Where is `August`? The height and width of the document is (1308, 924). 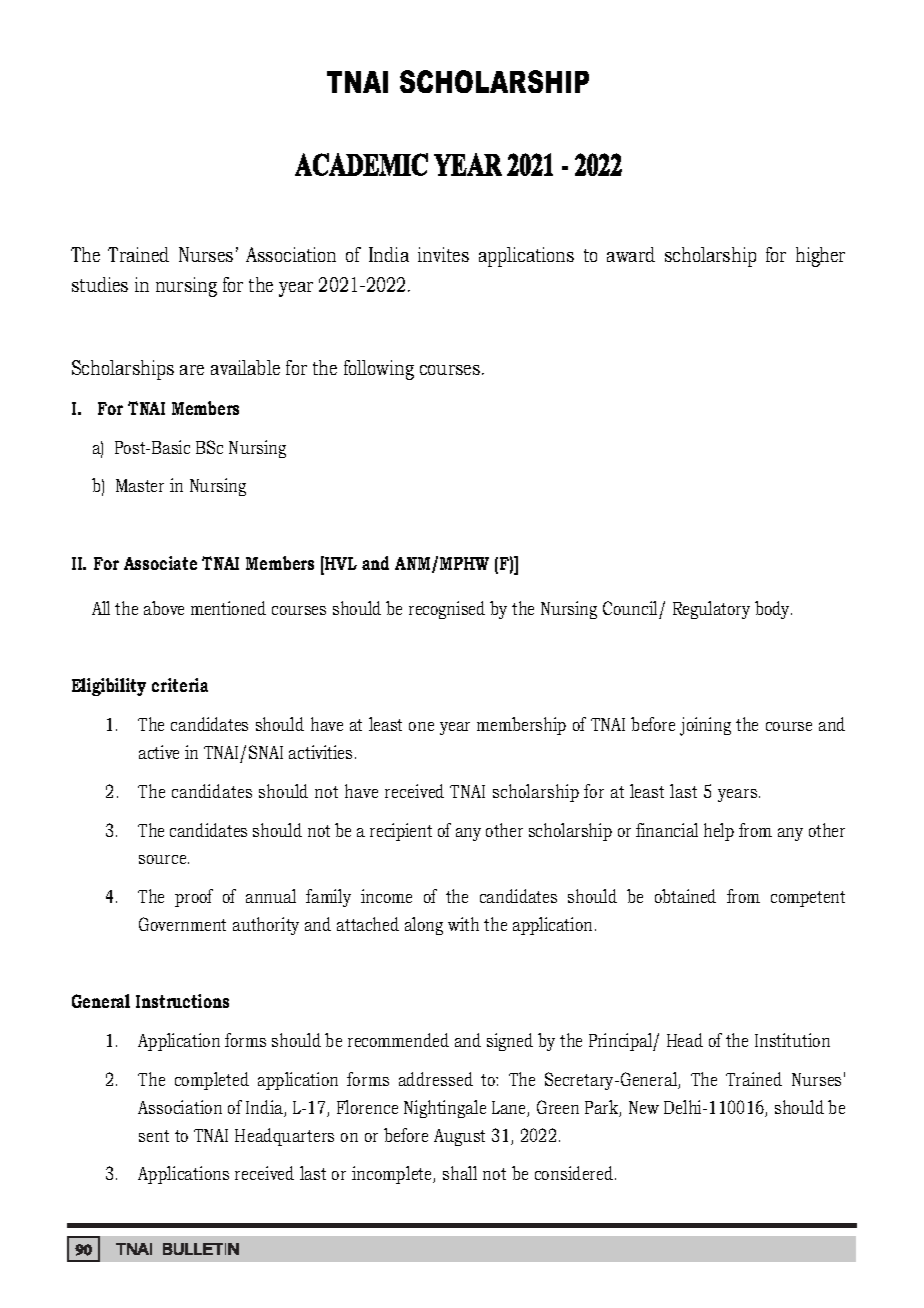 August is located at coordinates (459, 1137).
